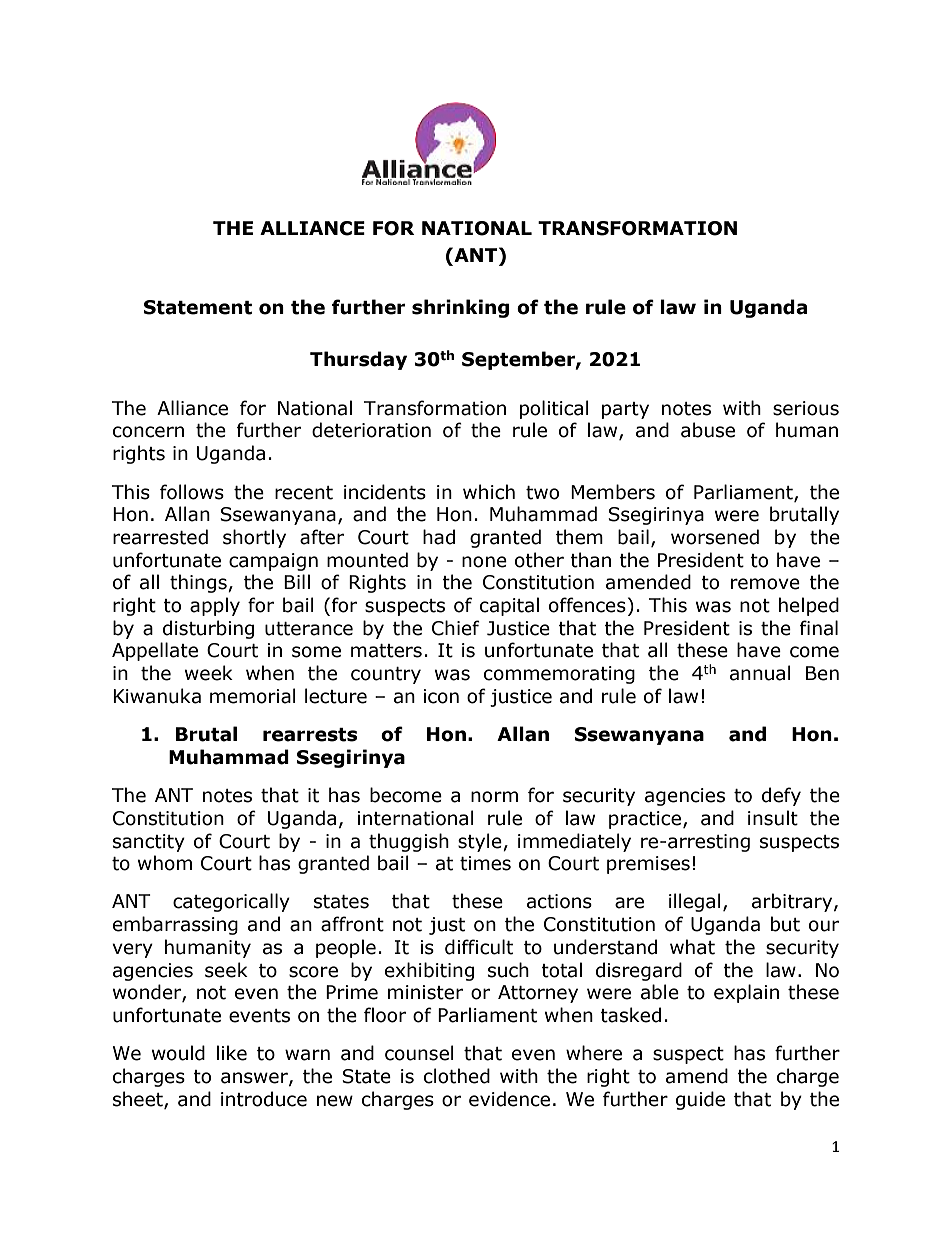 This screenshot has width=952, height=1233. Describe the element at coordinates (457, 1076) in the screenshot. I see `clothed` at that location.
